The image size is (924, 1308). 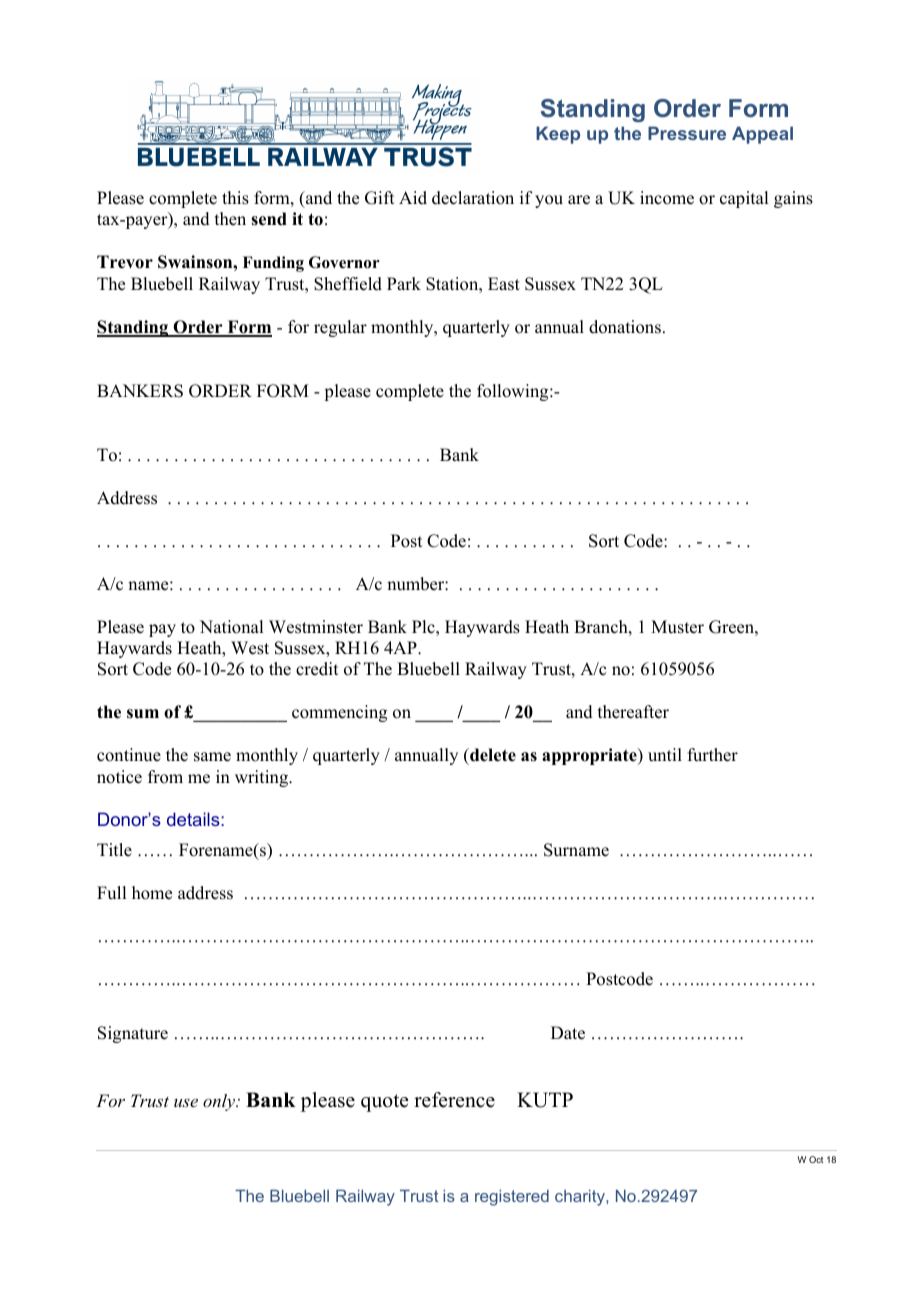 What do you see at coordinates (744, 199) in the document?
I see `capital` at bounding box center [744, 199].
